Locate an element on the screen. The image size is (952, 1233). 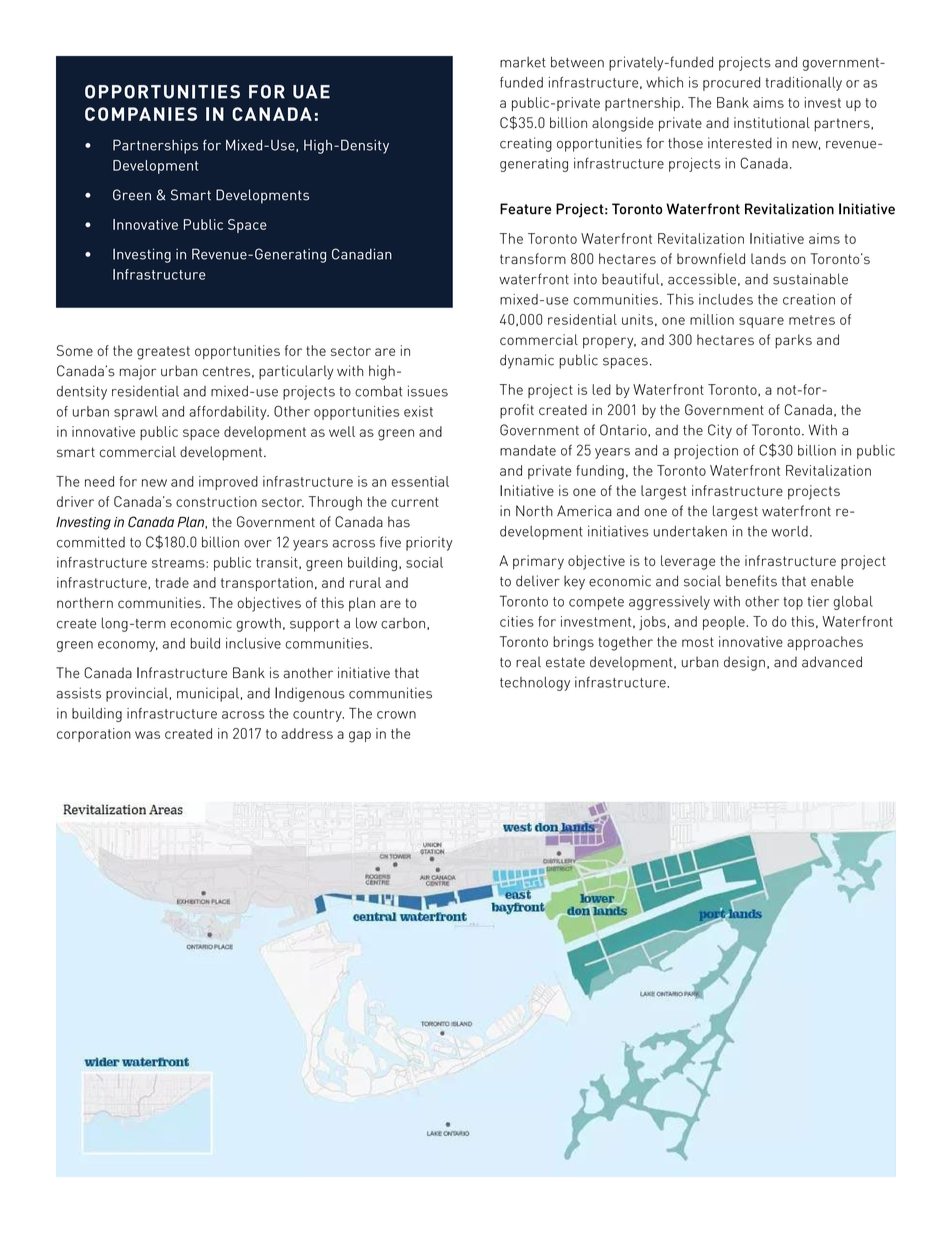
was is located at coordinates (147, 735).
